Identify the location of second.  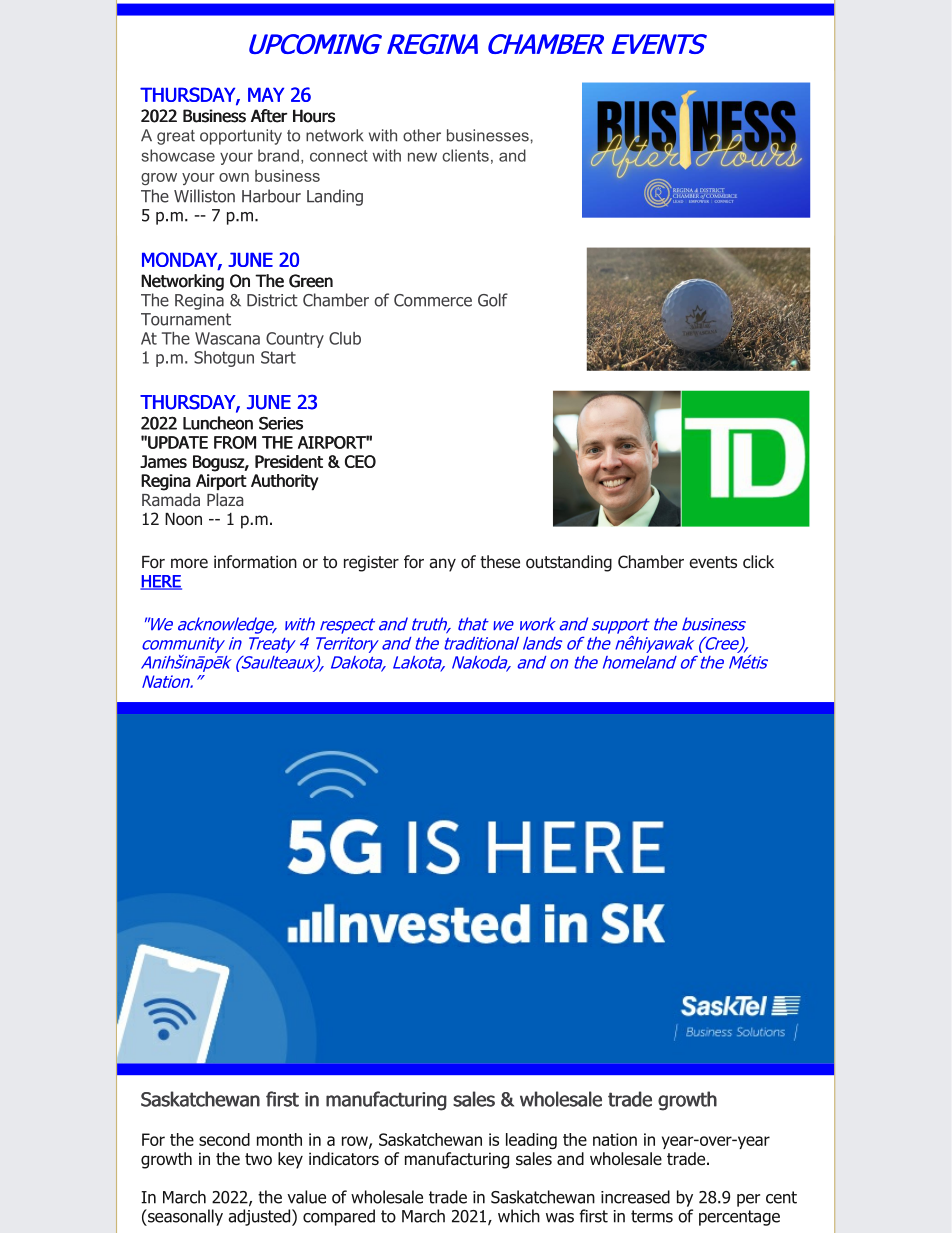
(224, 1139).
